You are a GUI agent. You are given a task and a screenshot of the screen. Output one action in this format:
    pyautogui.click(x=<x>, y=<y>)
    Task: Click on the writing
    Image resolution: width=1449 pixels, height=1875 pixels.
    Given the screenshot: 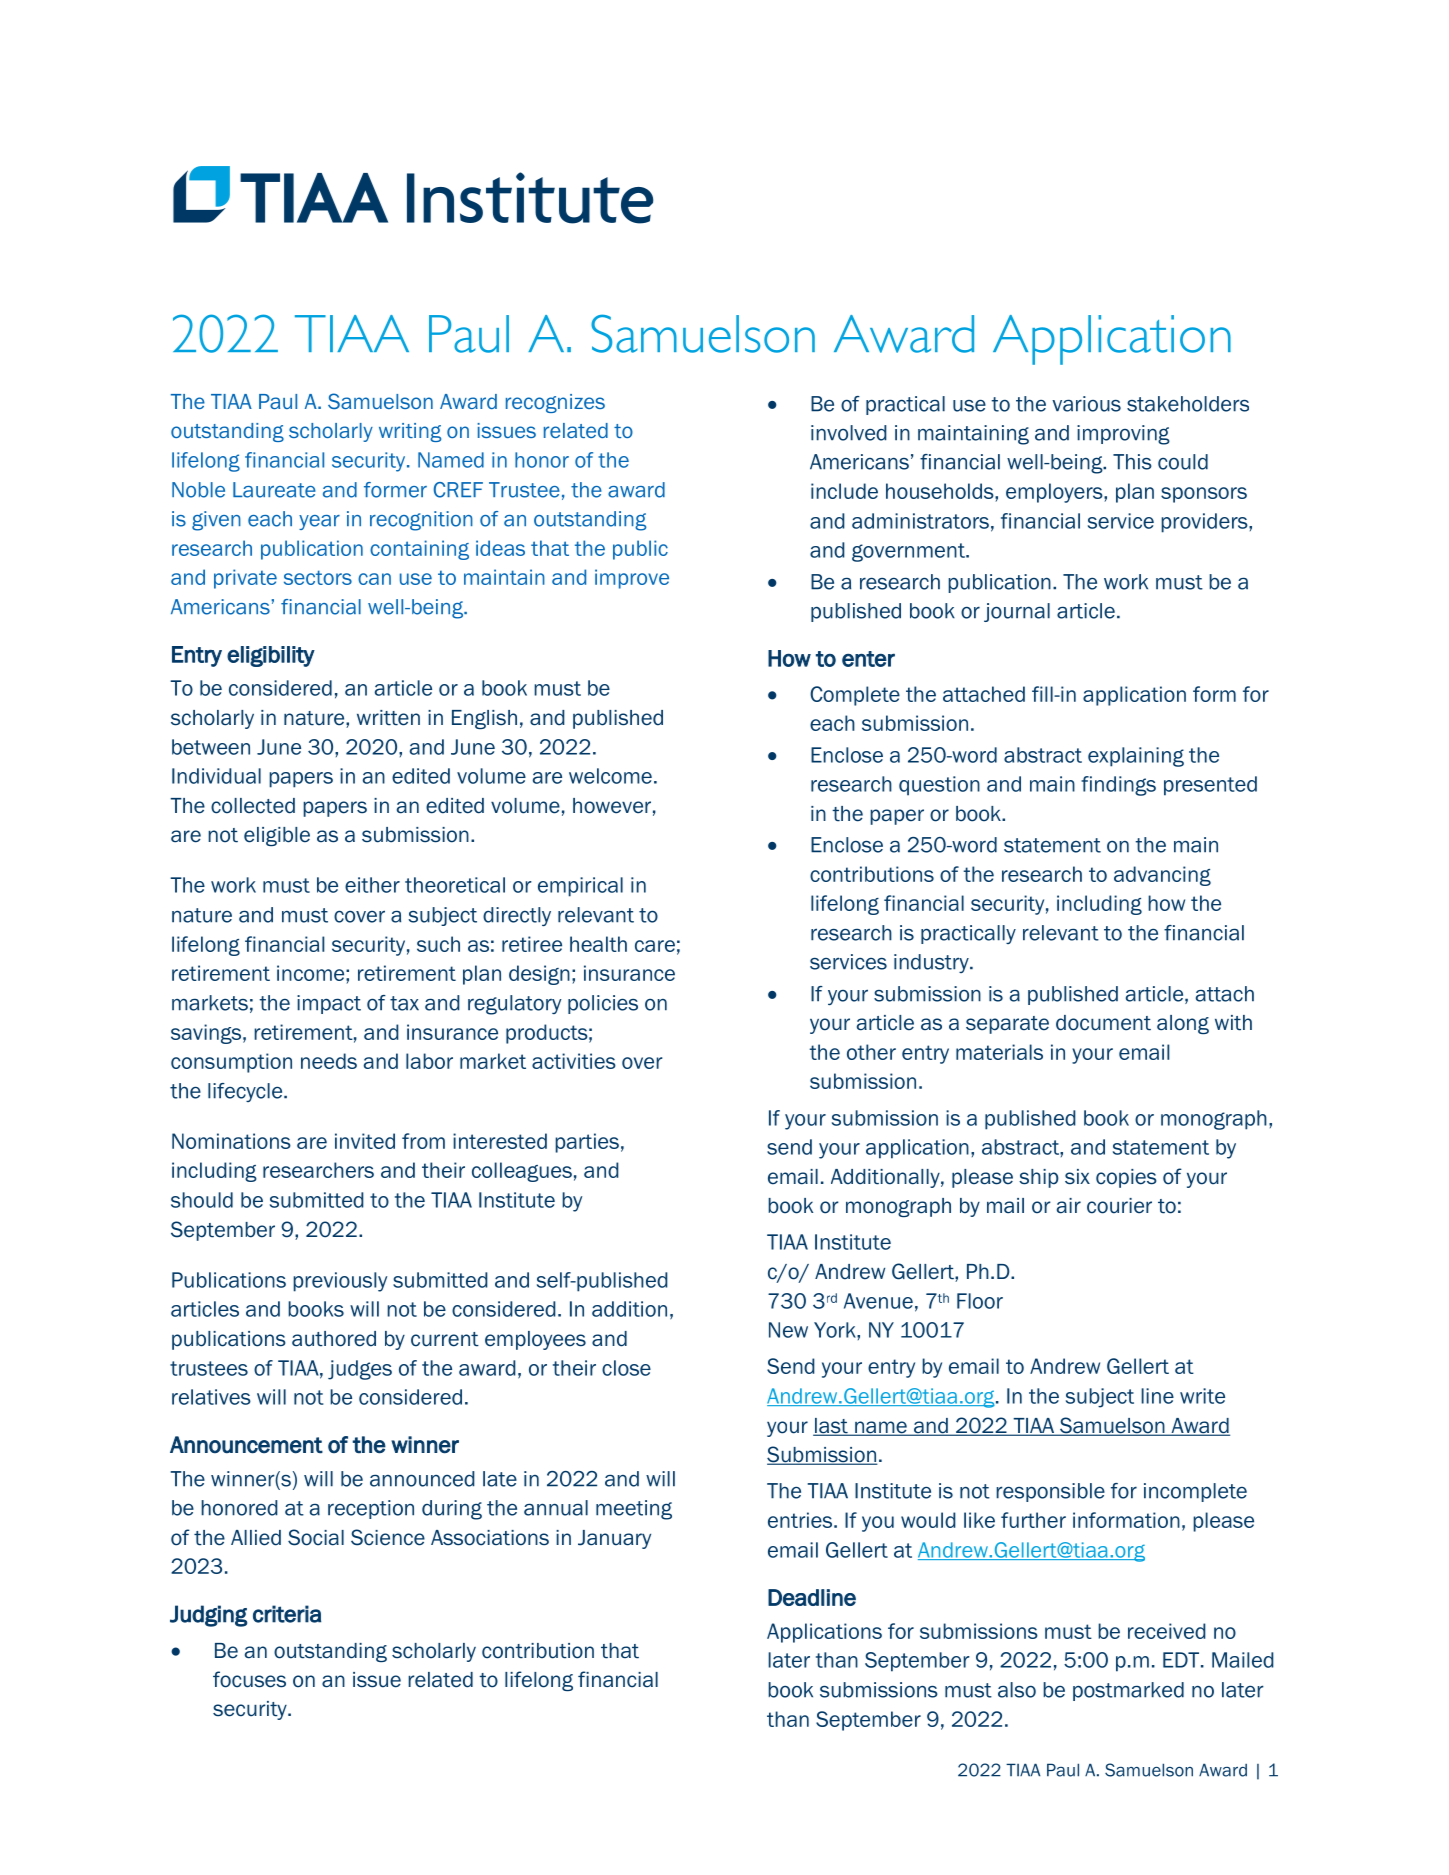 What is the action you would take?
    pyautogui.click(x=410, y=432)
